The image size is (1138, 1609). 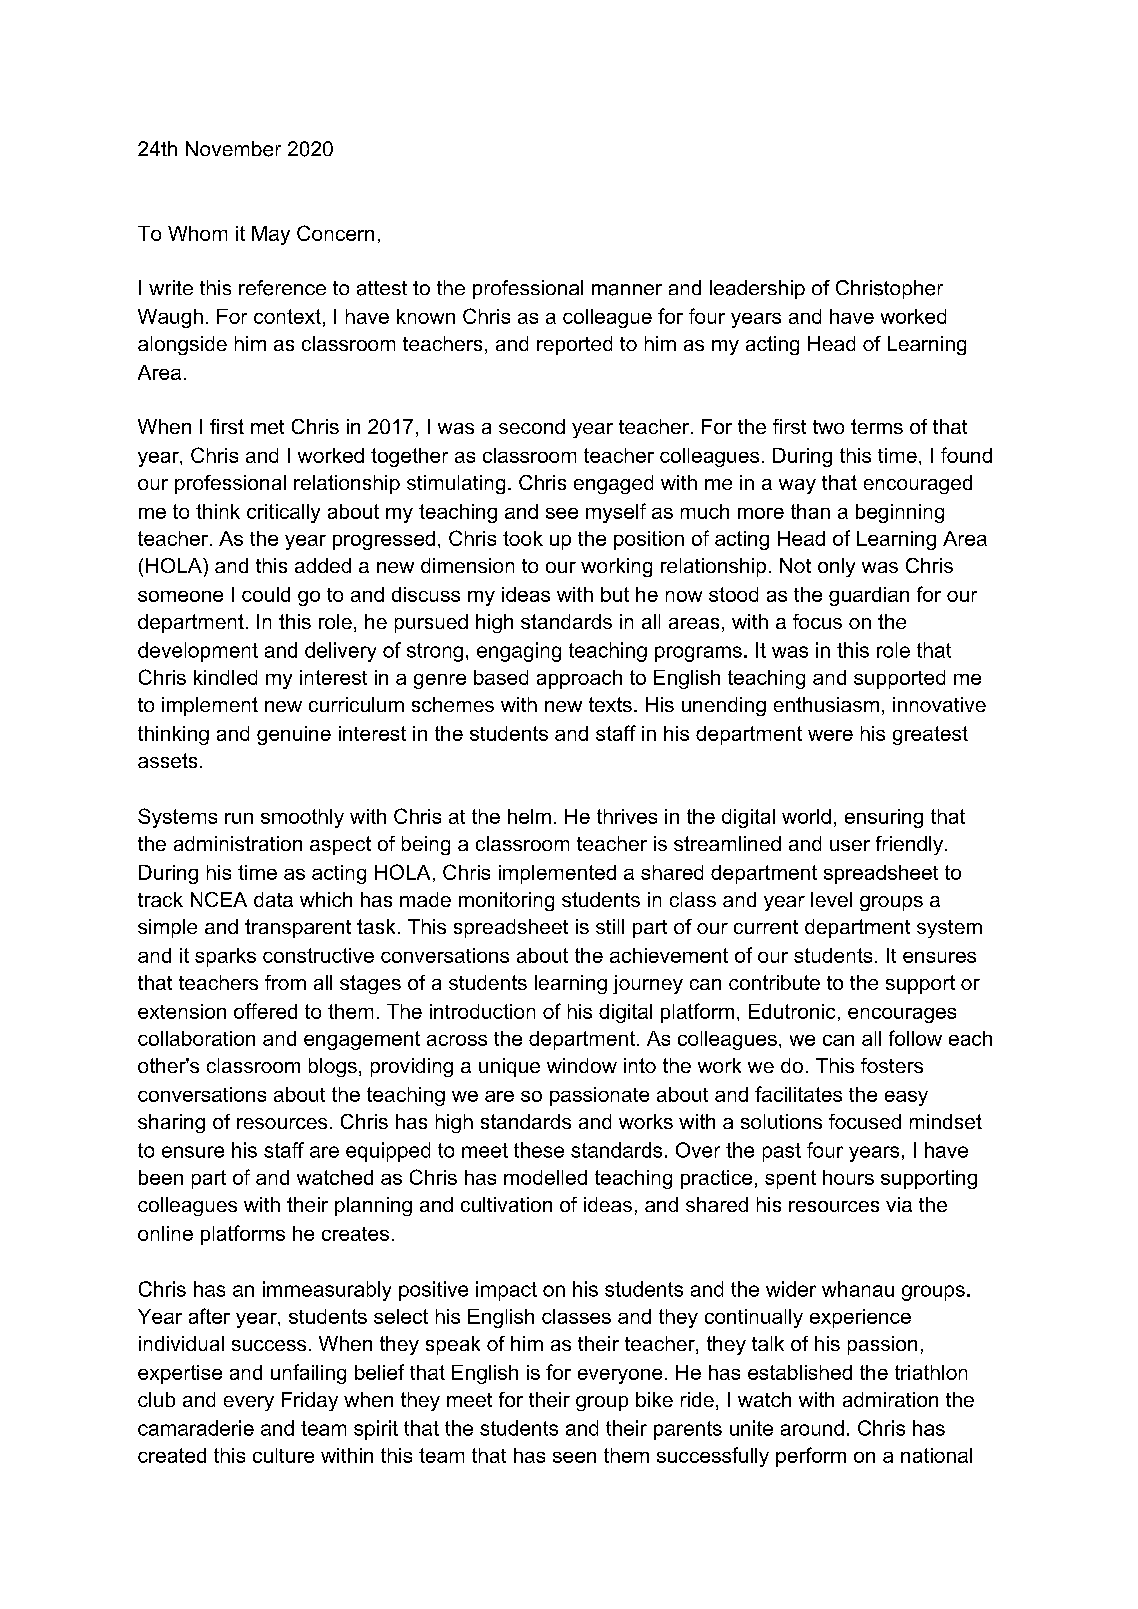 What do you see at coordinates (233, 149) in the screenshot?
I see `November` at bounding box center [233, 149].
